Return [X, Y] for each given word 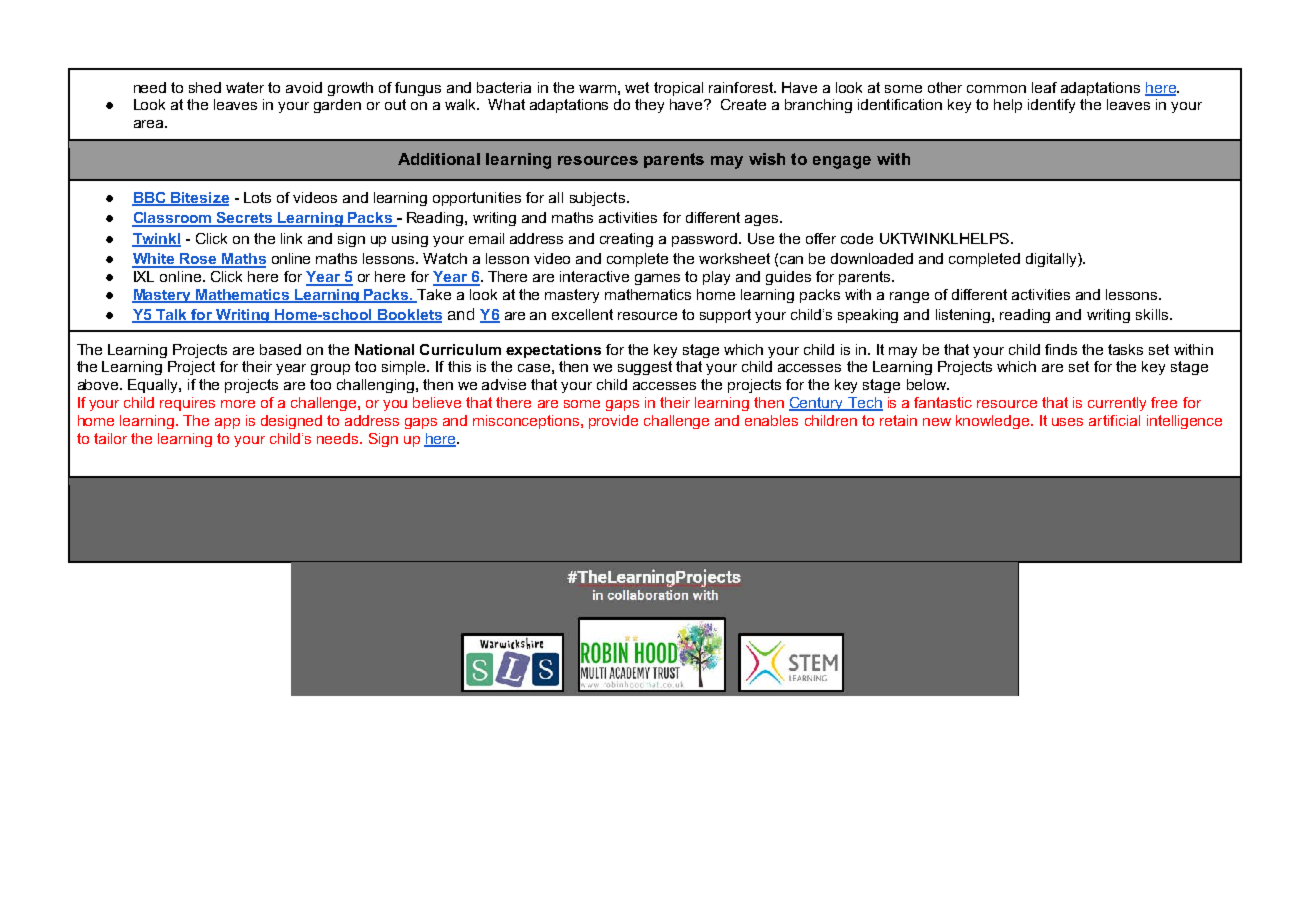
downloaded [872, 258]
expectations [553, 351]
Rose [198, 260]
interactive [594, 276]
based [280, 349]
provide [613, 422]
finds [1061, 349]
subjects [597, 199]
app [227, 423]
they [649, 106]
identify [1051, 106]
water [245, 87]
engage [842, 162]
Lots [257, 197]
